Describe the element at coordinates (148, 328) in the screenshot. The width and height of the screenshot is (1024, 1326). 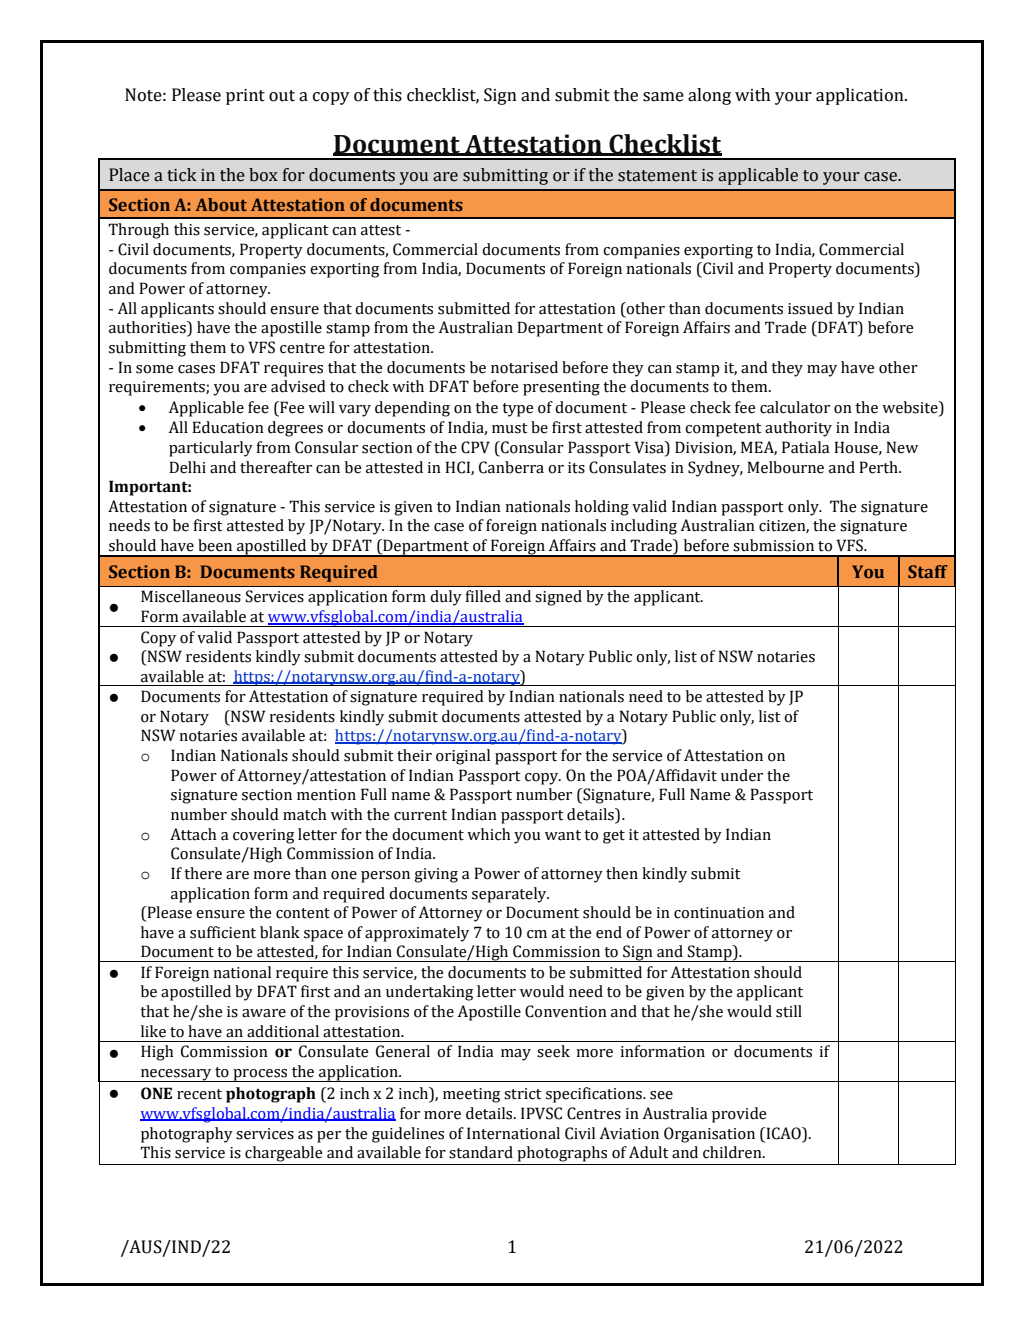
I see `authorities` at that location.
